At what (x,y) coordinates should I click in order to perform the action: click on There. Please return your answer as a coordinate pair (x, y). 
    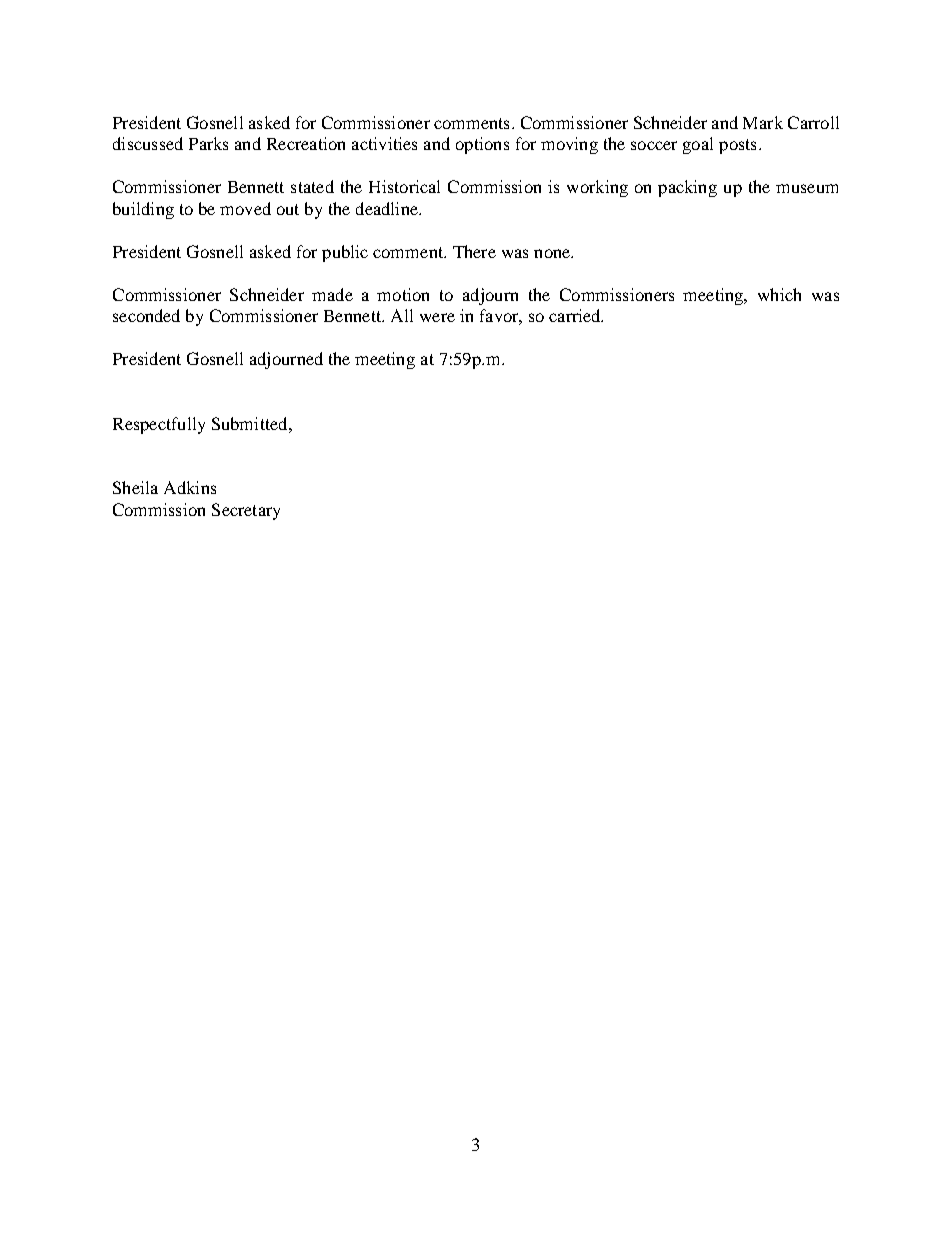
    Looking at the image, I should click on (474, 251).
